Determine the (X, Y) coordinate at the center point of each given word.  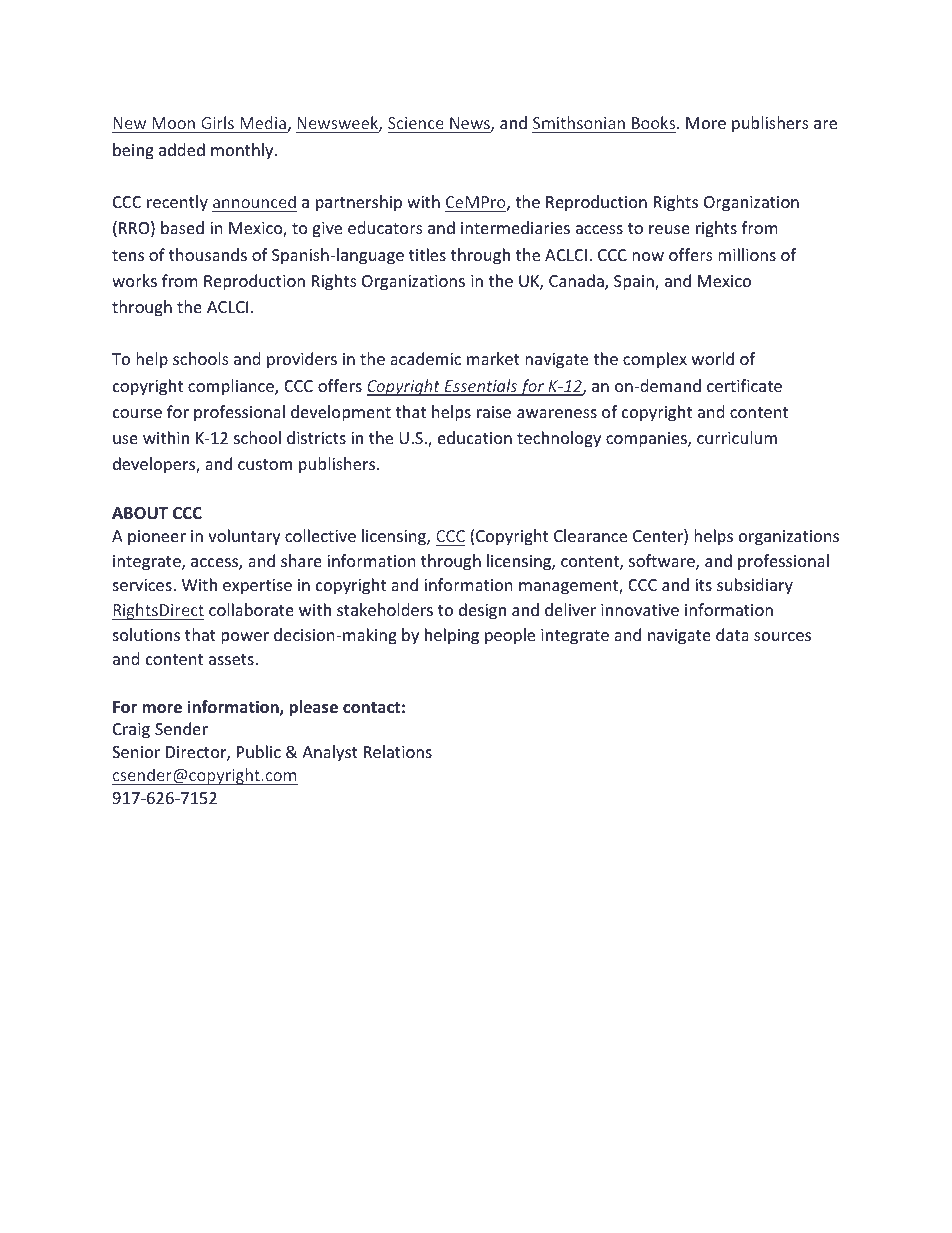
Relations (398, 751)
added (182, 149)
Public (259, 751)
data (732, 634)
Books (655, 122)
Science (416, 123)
